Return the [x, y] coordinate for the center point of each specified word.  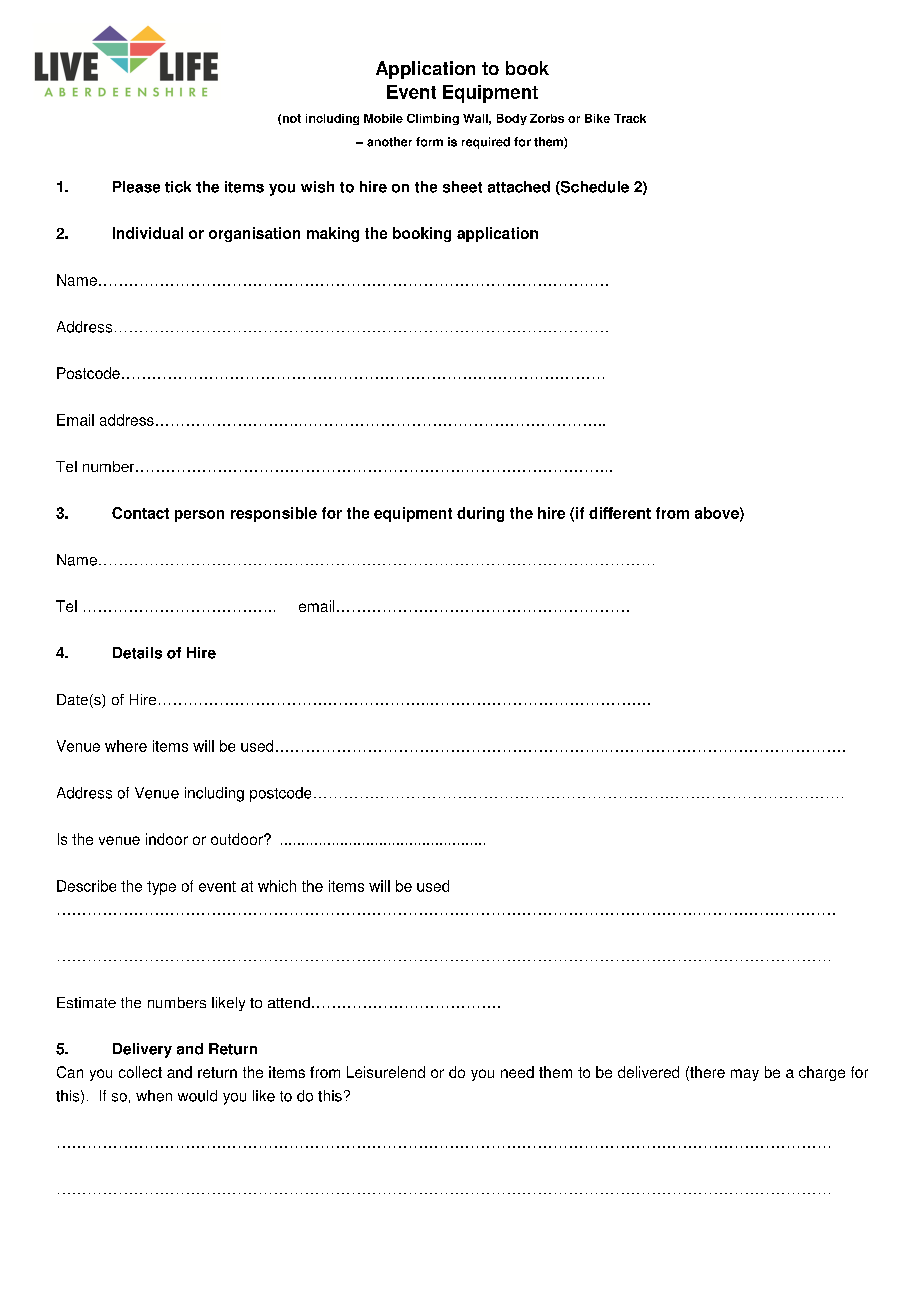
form [429, 142]
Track [630, 118]
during [480, 514]
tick [178, 187]
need [517, 1072]
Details [137, 653]
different [620, 513]
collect [140, 1072]
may [745, 1075]
